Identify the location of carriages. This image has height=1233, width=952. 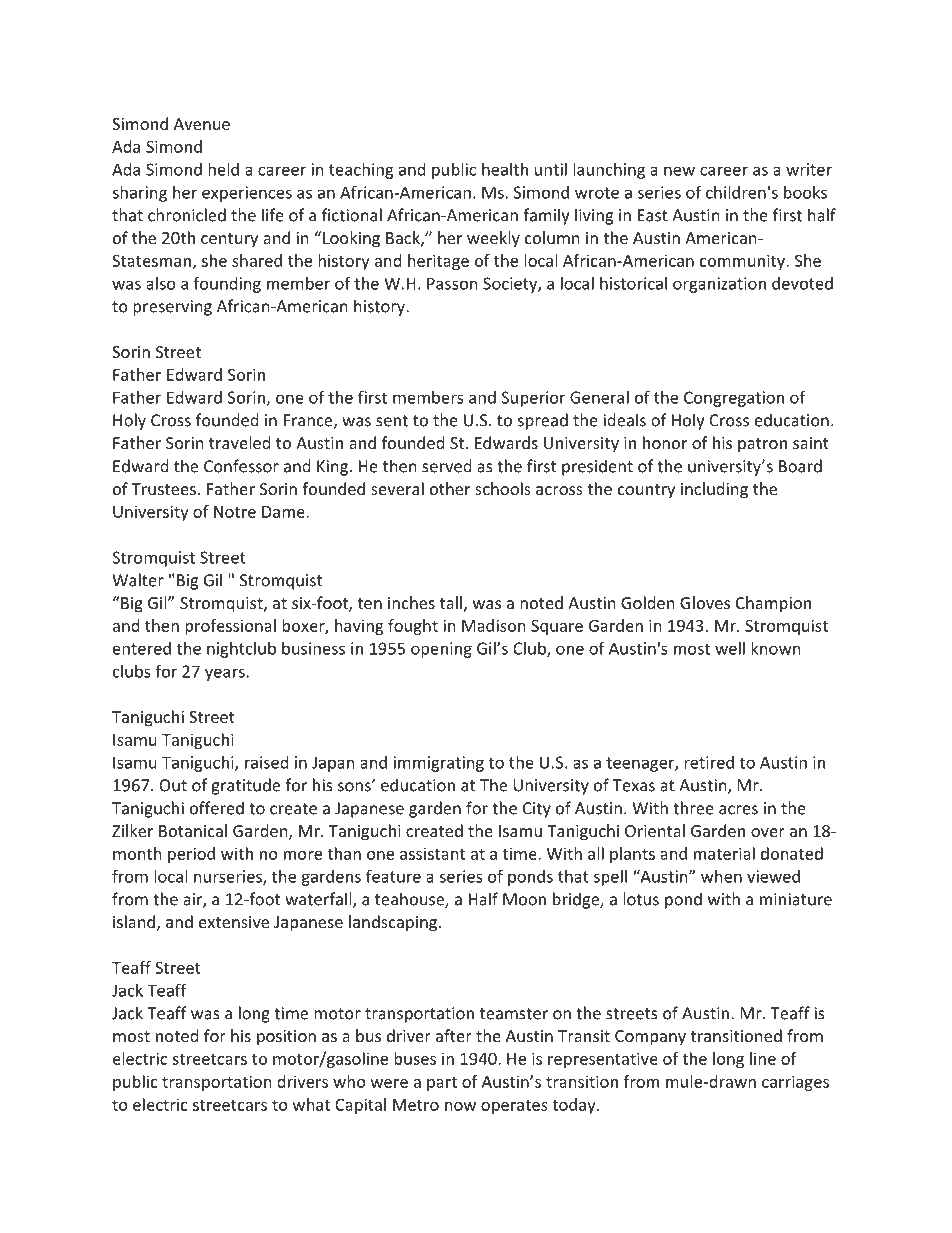
(795, 1083).
